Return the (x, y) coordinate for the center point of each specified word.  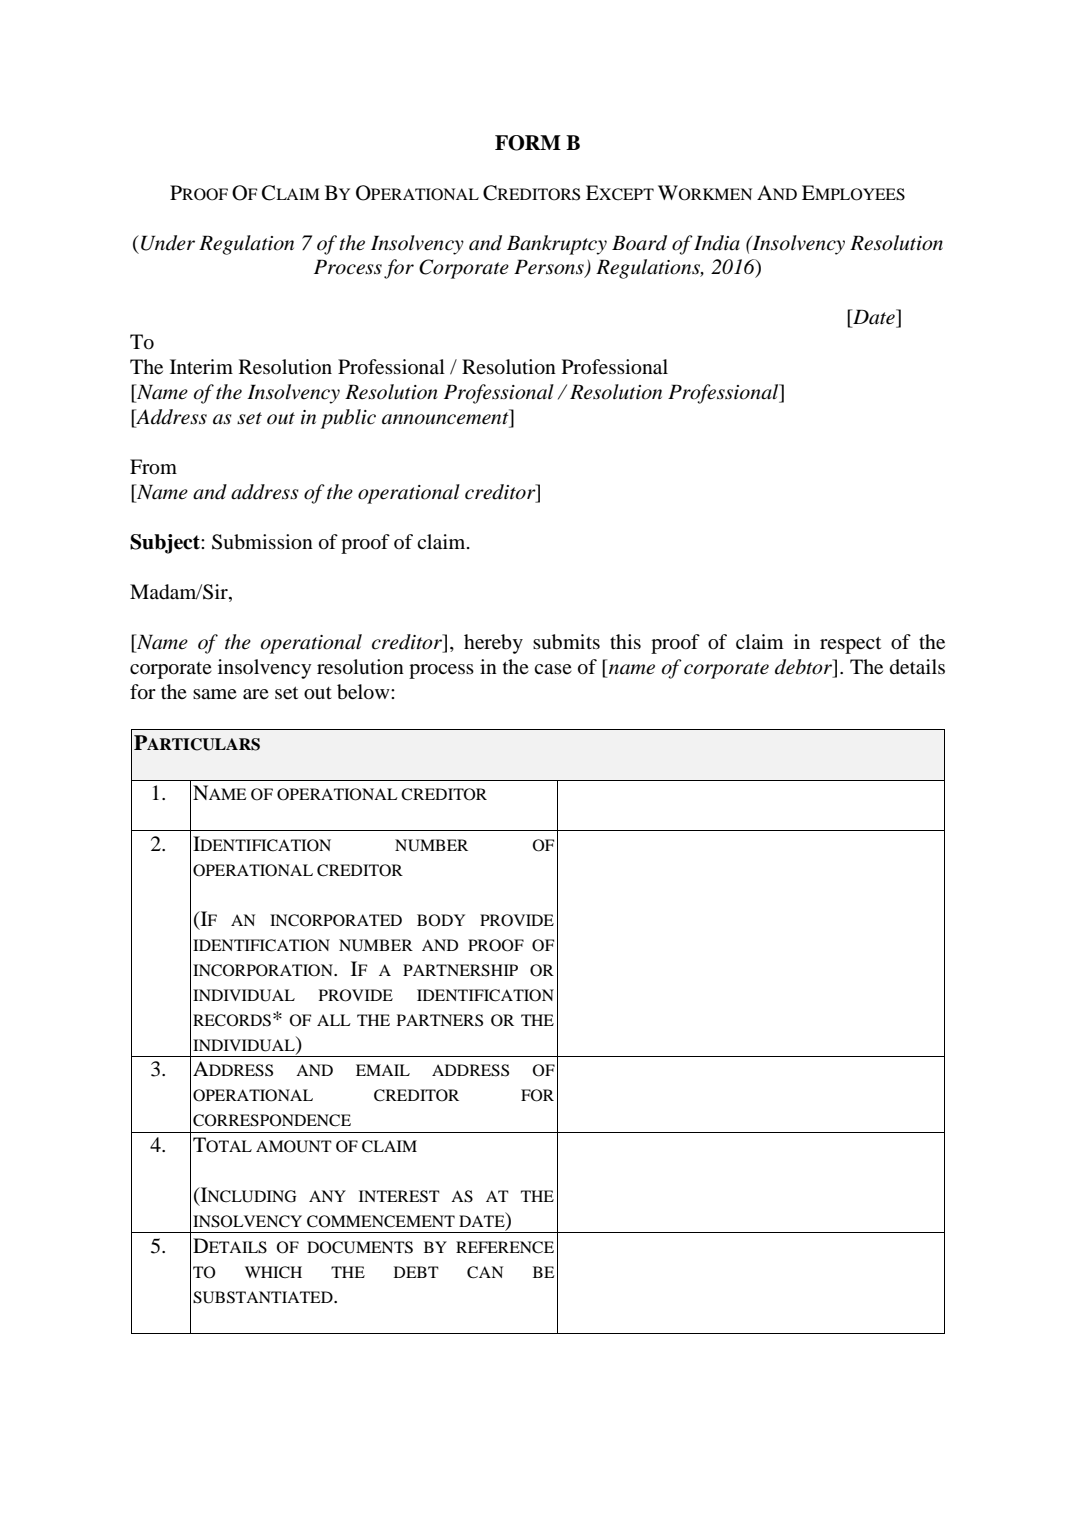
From (153, 467)
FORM (528, 143)
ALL (334, 1020)
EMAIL (383, 1070)
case (553, 669)
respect (850, 645)
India (717, 243)
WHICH (273, 1272)
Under (168, 243)
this (625, 641)
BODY (441, 920)
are (256, 694)
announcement (446, 418)
